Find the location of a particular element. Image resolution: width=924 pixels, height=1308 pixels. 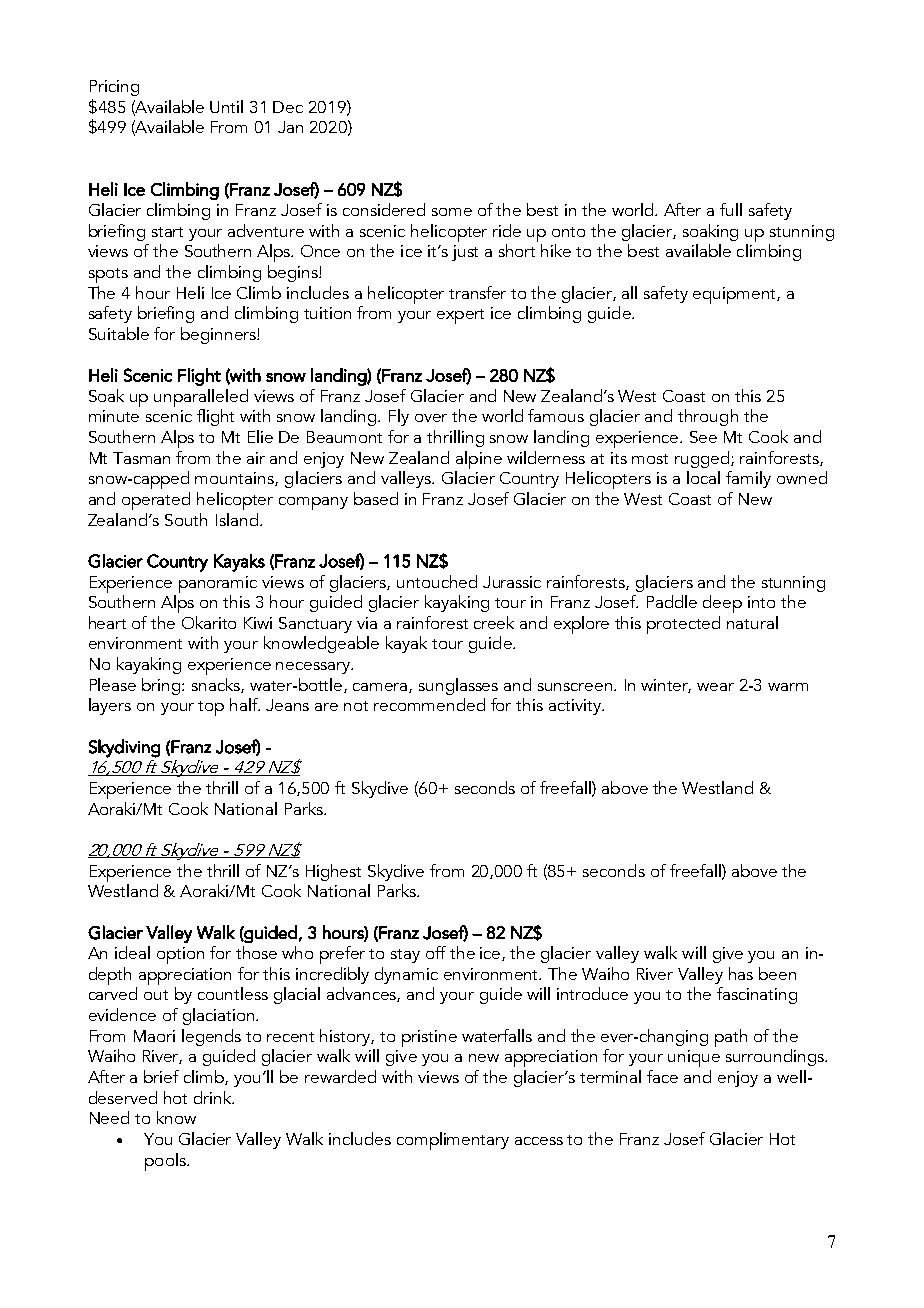

some is located at coordinates (452, 212).
